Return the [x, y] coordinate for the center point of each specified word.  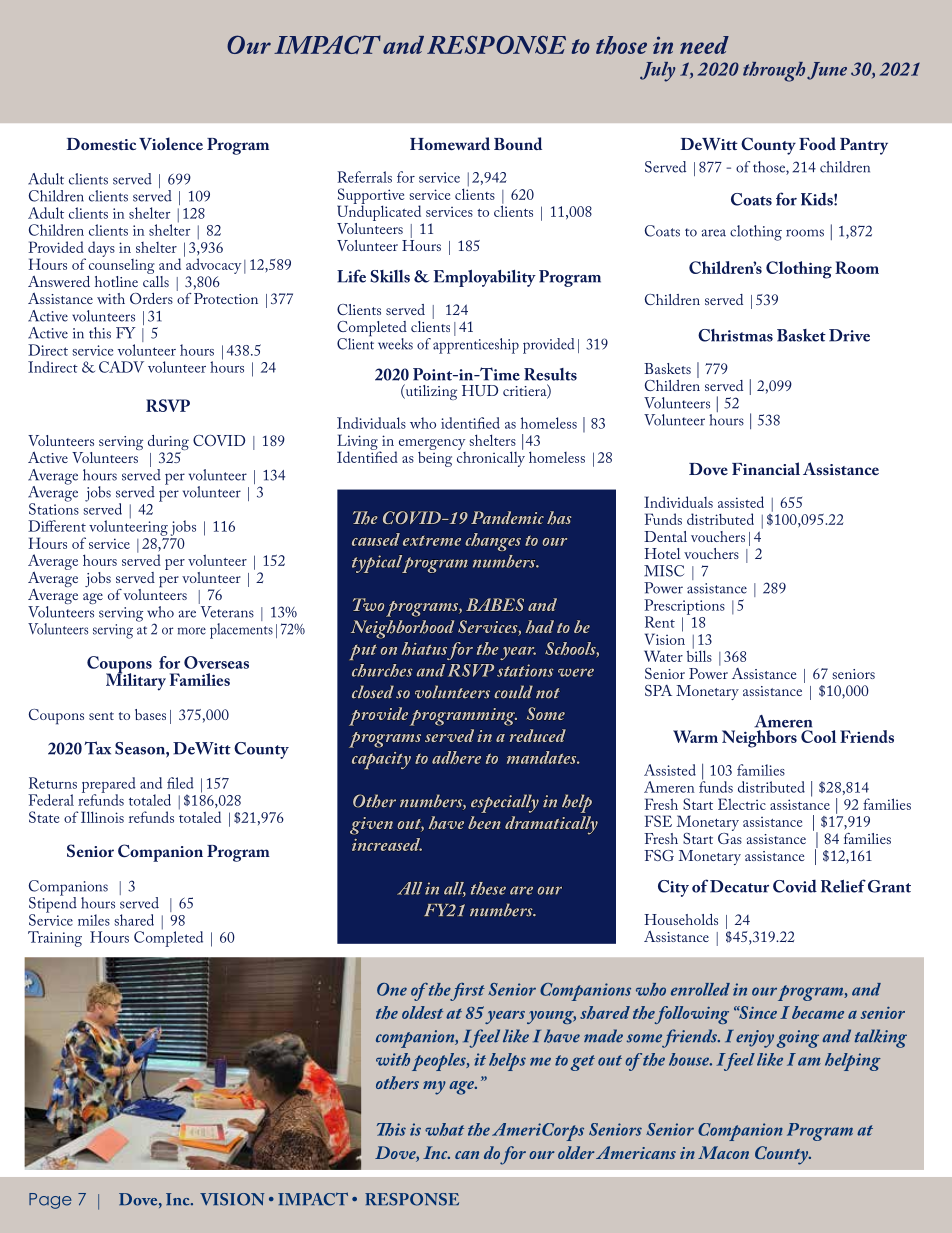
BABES [495, 604]
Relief [843, 886]
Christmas [735, 335]
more [192, 631]
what [444, 1129]
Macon [723, 1152]
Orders [151, 298]
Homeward [450, 143]
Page [50, 1201]
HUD [480, 390]
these [488, 888]
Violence [171, 143]
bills [699, 655]
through [774, 72]
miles [94, 920]
